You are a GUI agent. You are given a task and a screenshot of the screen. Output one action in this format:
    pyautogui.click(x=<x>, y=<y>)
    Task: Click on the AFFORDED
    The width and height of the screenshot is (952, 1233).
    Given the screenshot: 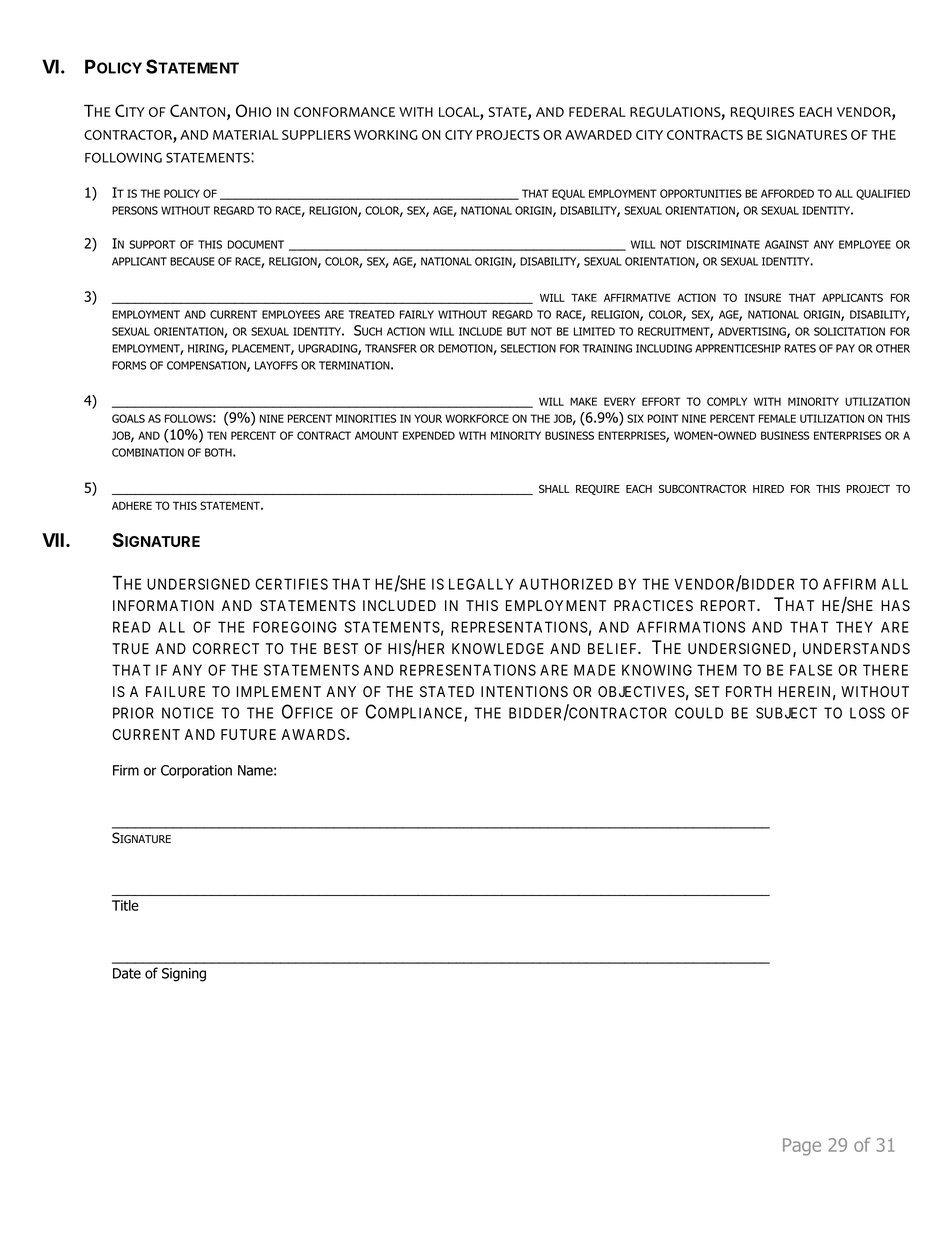 What is the action you would take?
    pyautogui.click(x=787, y=193)
